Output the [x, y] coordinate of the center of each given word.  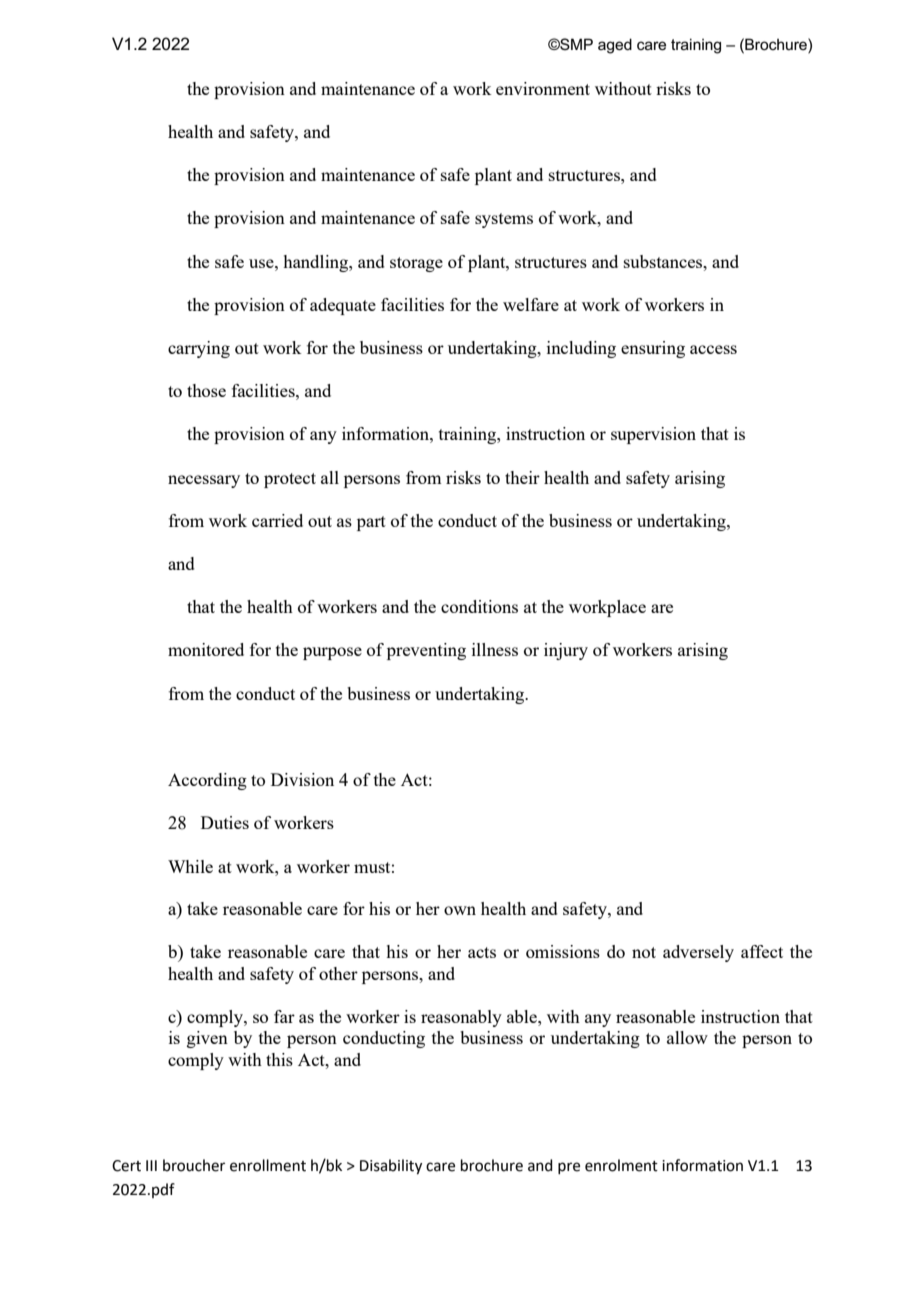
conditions [479, 606]
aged [615, 46]
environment [543, 88]
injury [566, 651]
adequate [343, 306]
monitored [206, 649]
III [151, 1165]
